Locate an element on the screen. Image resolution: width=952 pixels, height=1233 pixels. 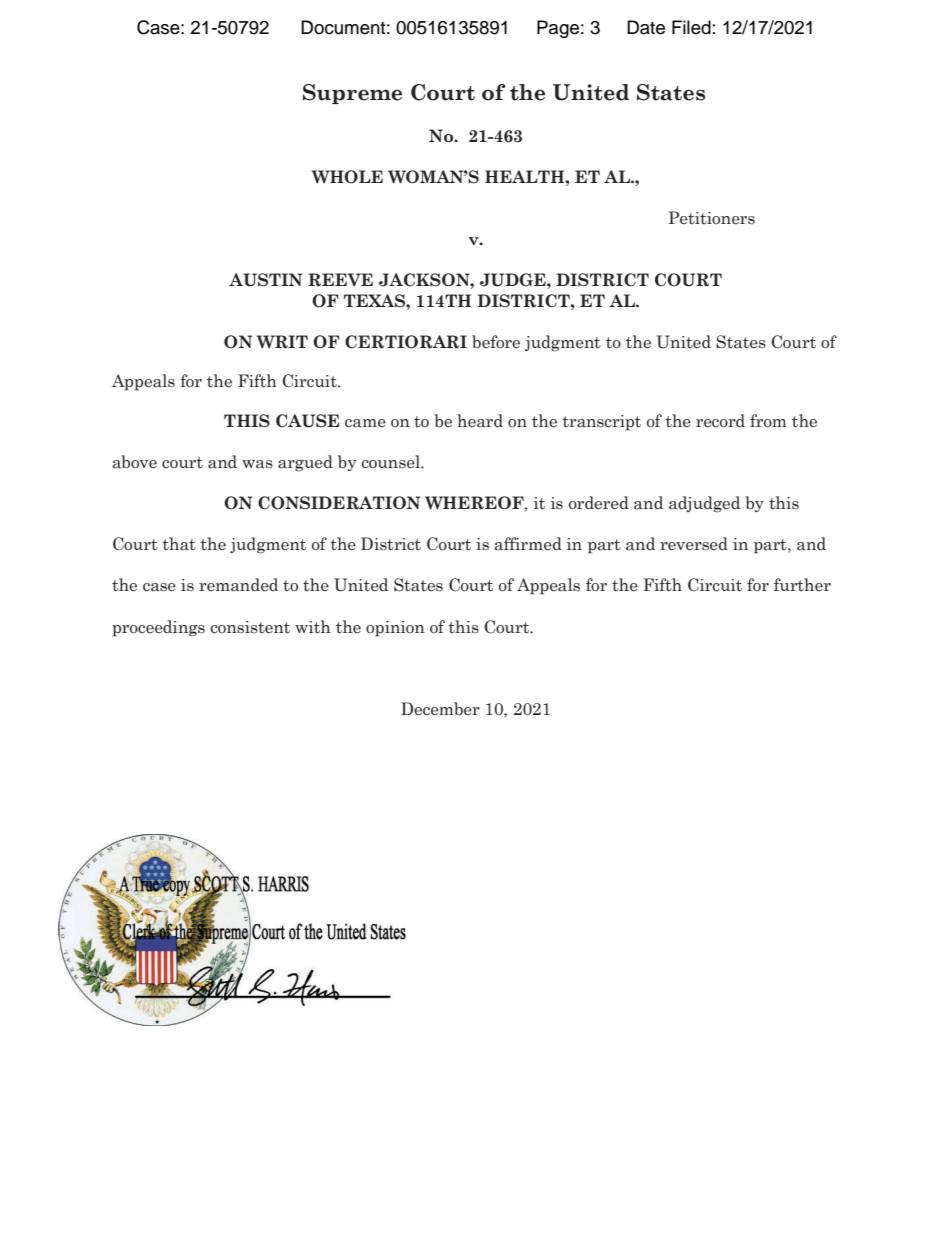
further is located at coordinates (802, 585).
